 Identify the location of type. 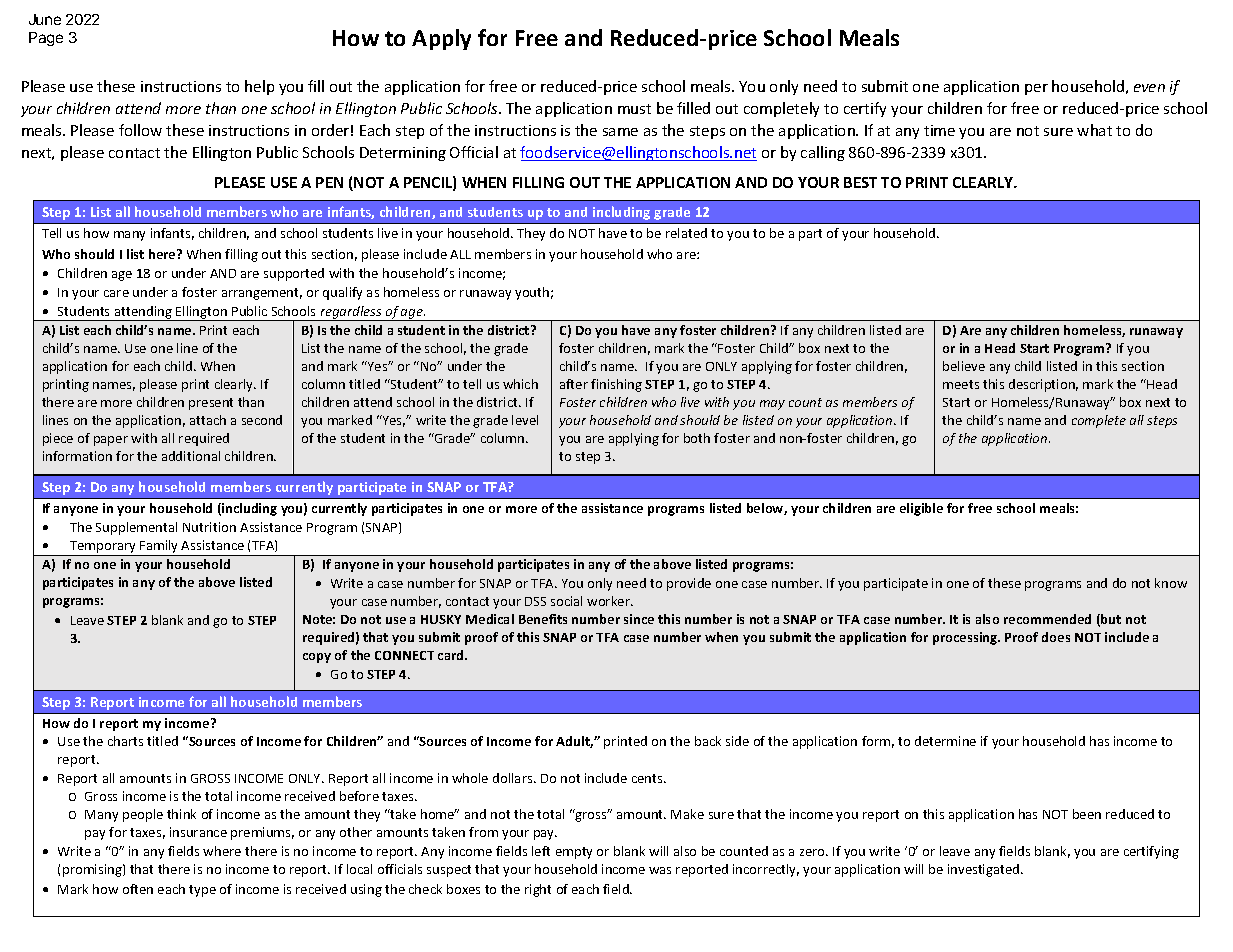
(202, 891).
